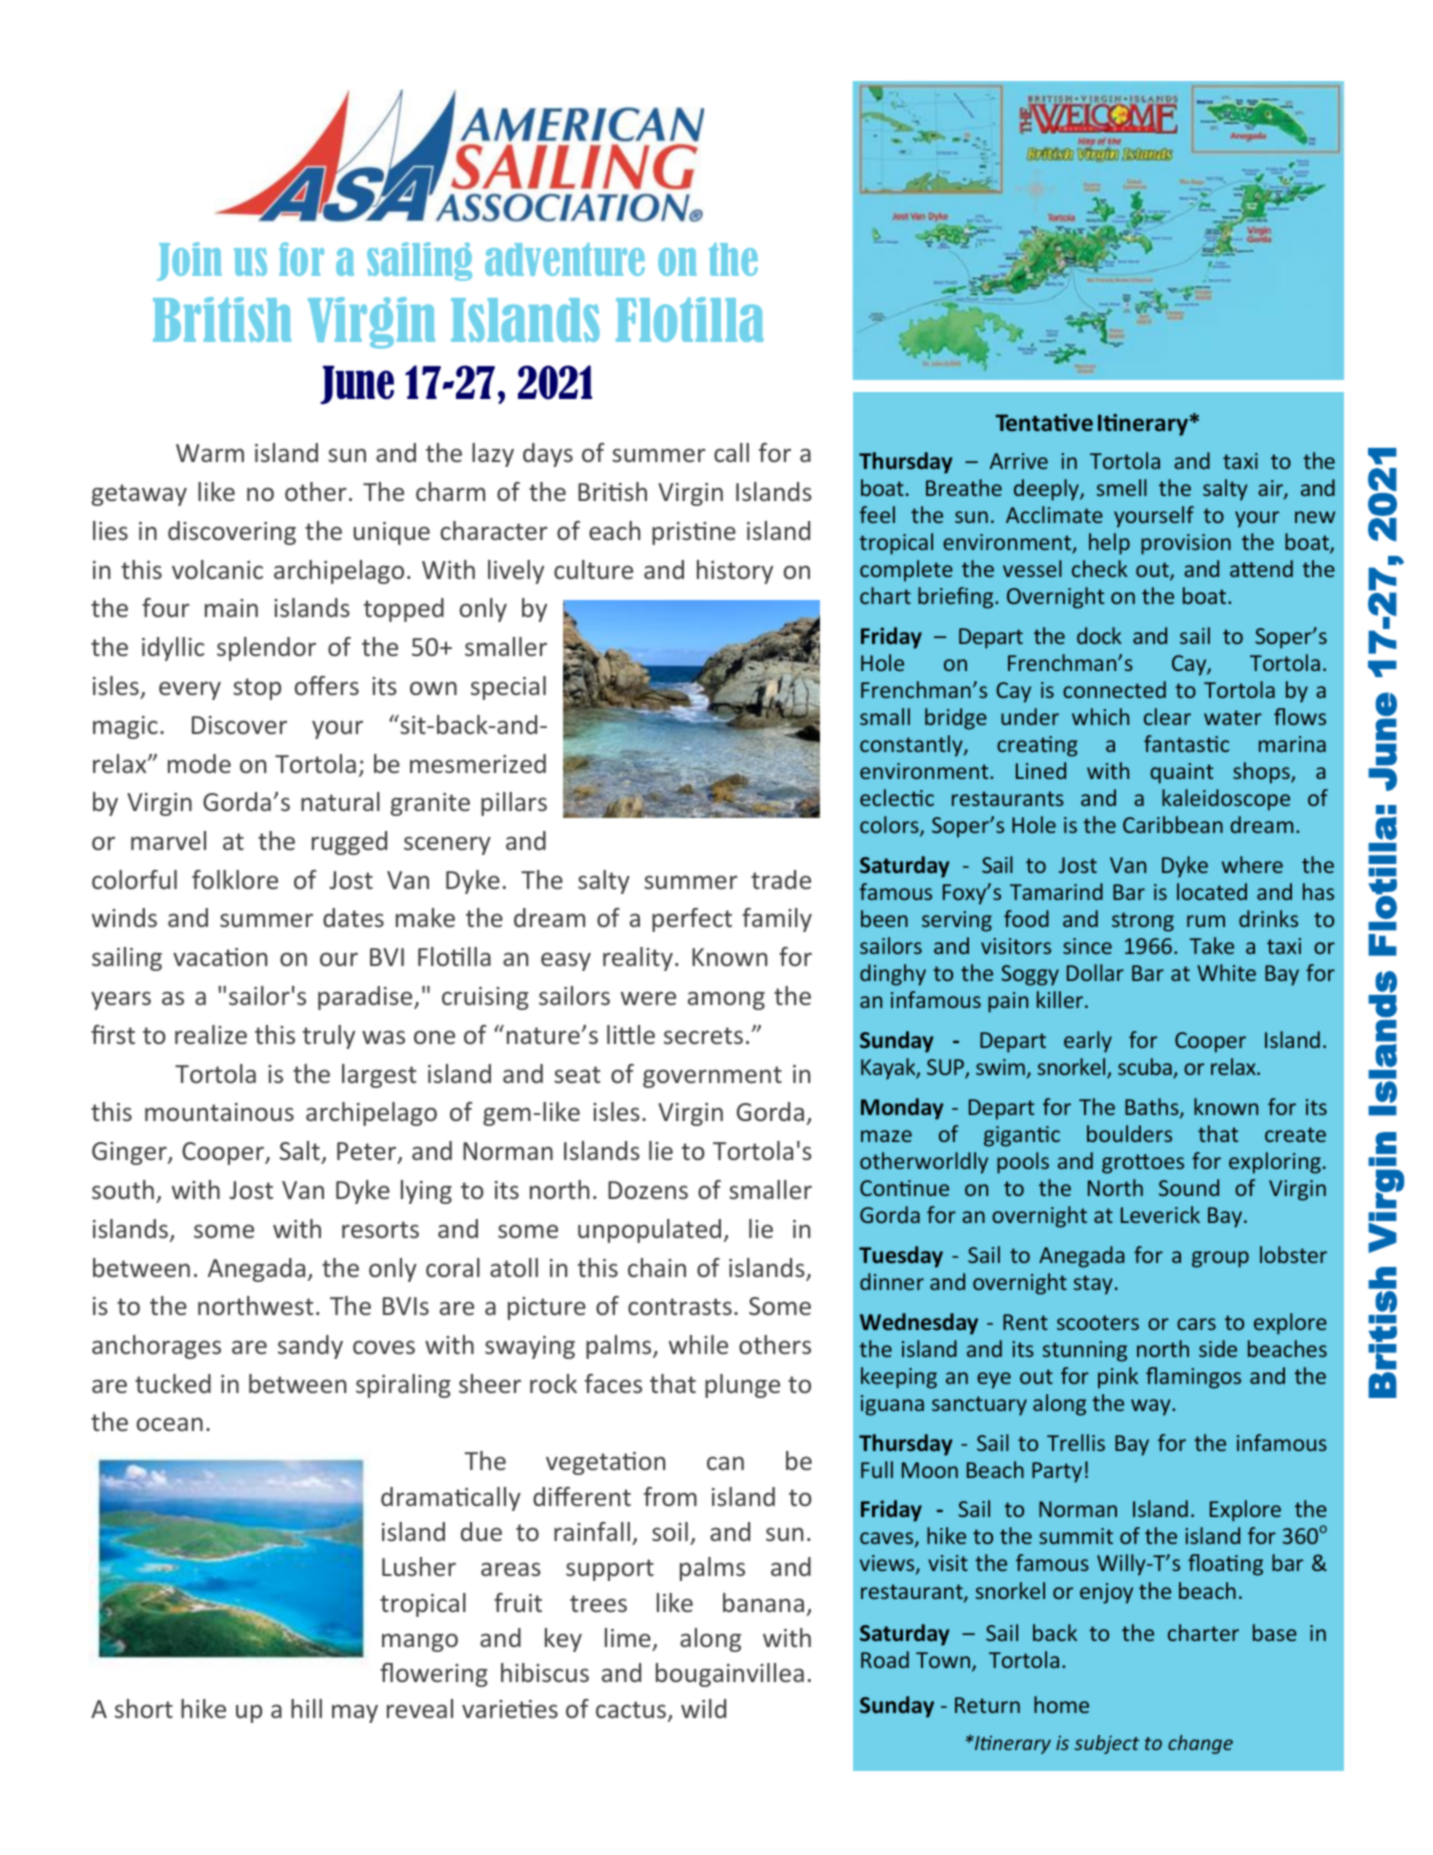 The height and width of the screenshot is (1855, 1433). What do you see at coordinates (306, 1708) in the screenshot?
I see `hill` at bounding box center [306, 1708].
